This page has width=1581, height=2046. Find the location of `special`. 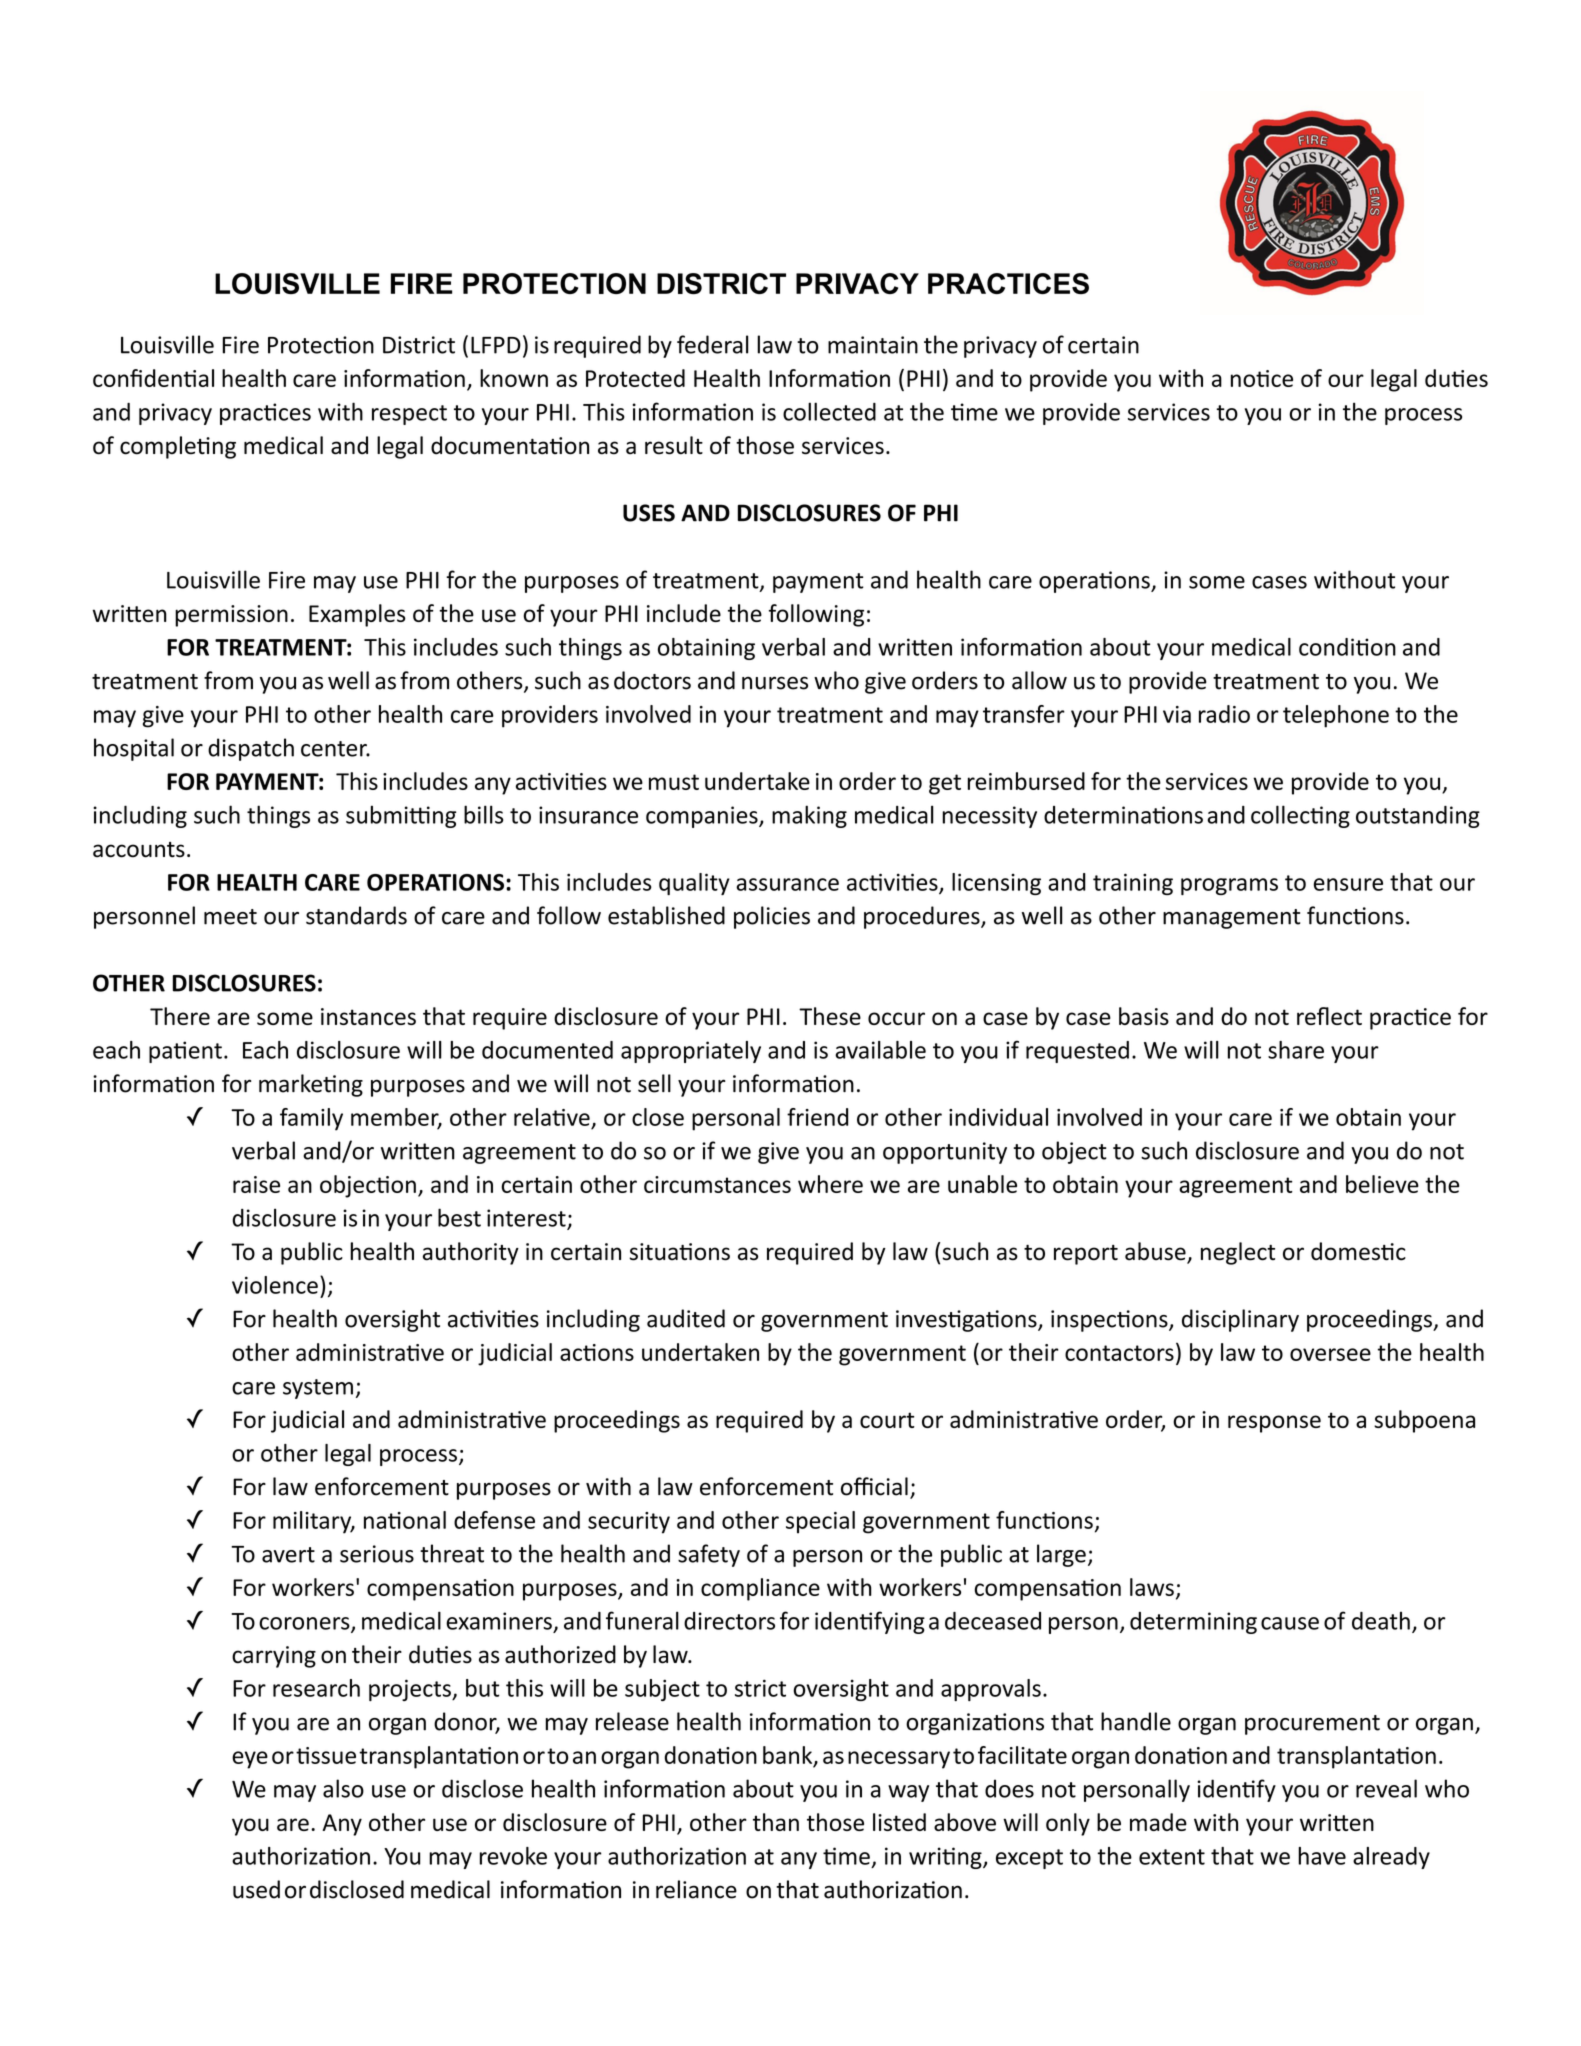

special is located at coordinates (820, 1522).
